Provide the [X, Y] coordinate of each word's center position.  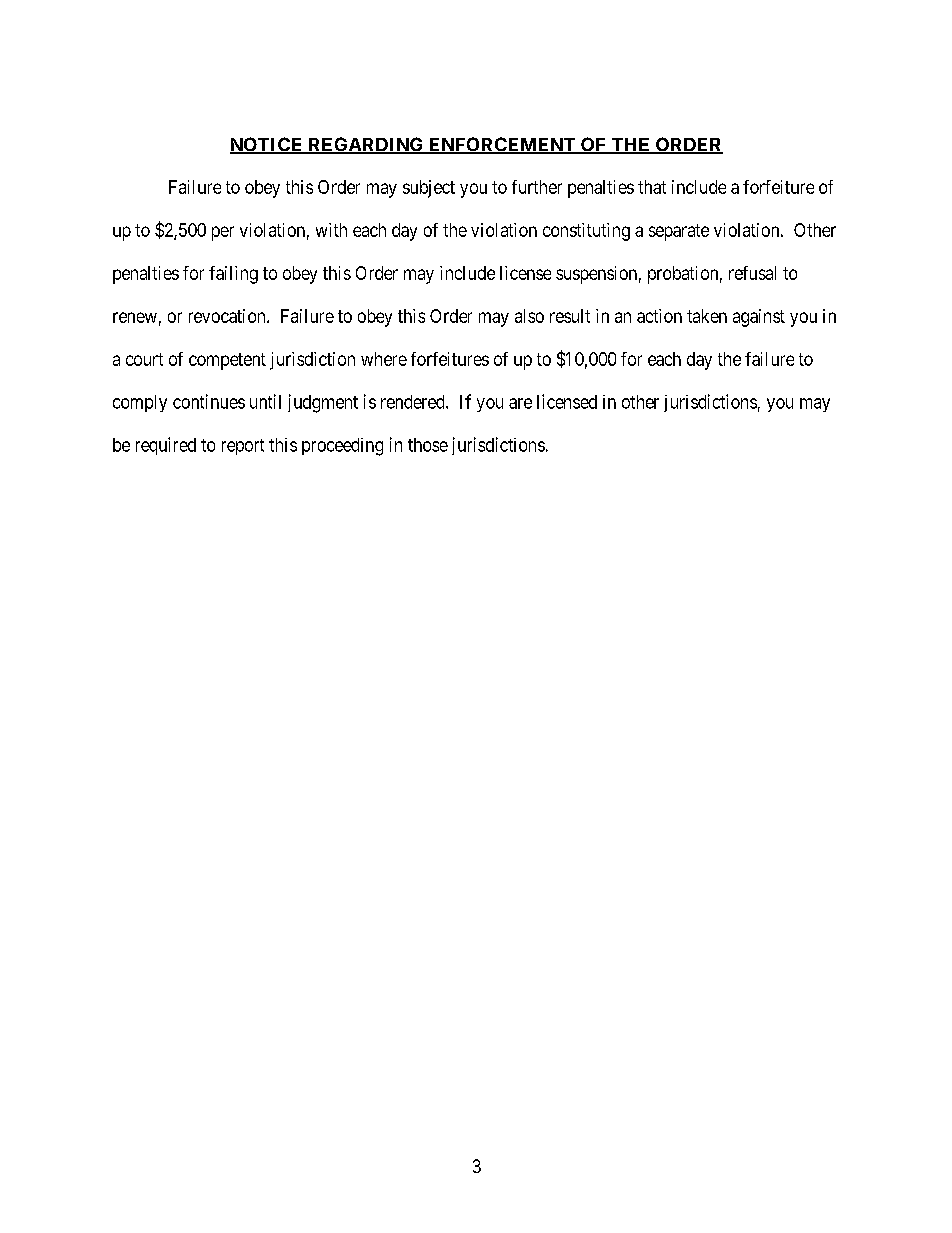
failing [233, 275]
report [243, 447]
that [652, 187]
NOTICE [267, 145]
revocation [228, 316]
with [331, 230]
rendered [414, 402]
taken [707, 316]
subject [429, 189]
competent [227, 361]
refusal [752, 273]
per [223, 233]
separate [679, 232]
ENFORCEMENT [502, 145]
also [529, 316]
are [520, 403]
